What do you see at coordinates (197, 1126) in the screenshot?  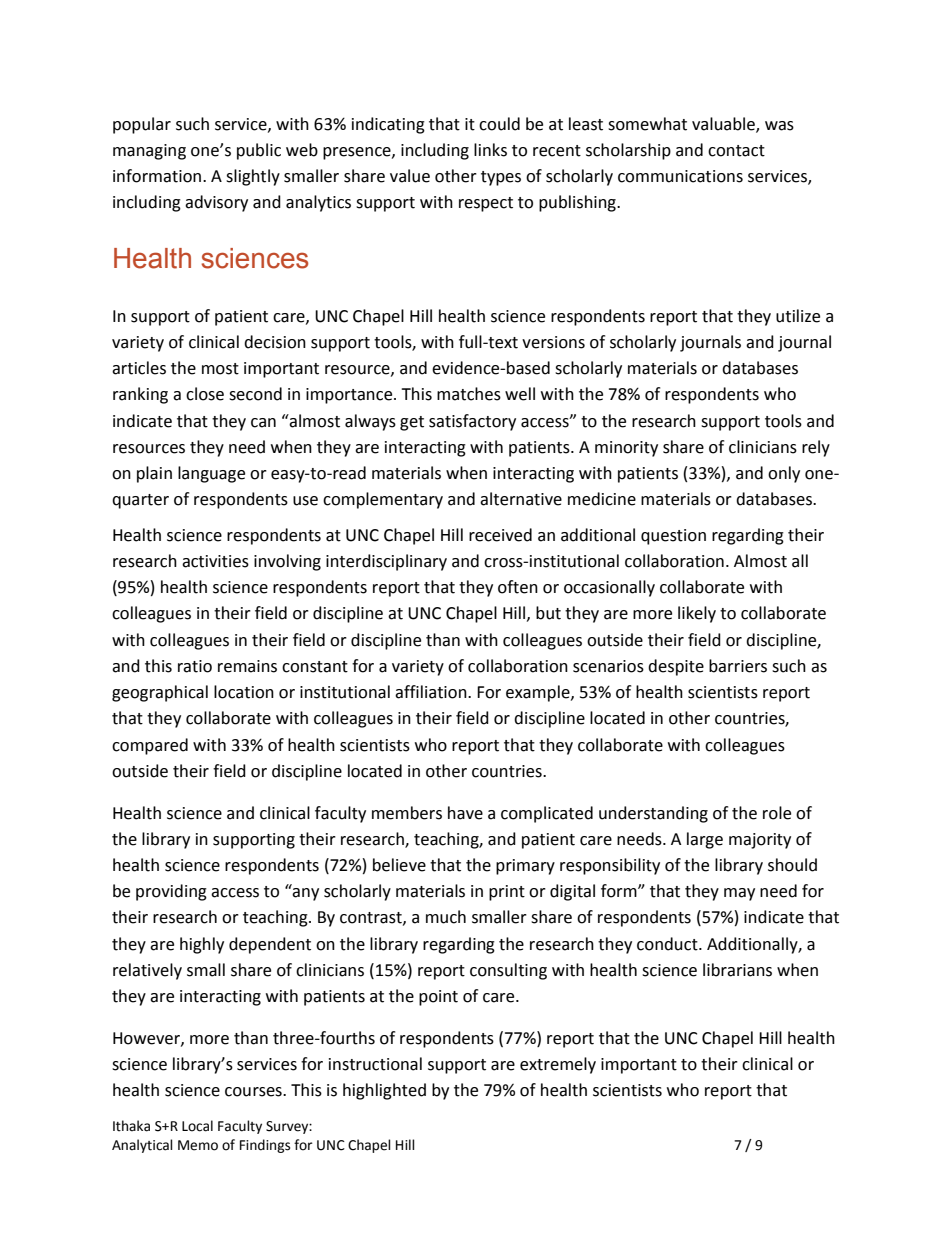 I see `Local` at bounding box center [197, 1126].
